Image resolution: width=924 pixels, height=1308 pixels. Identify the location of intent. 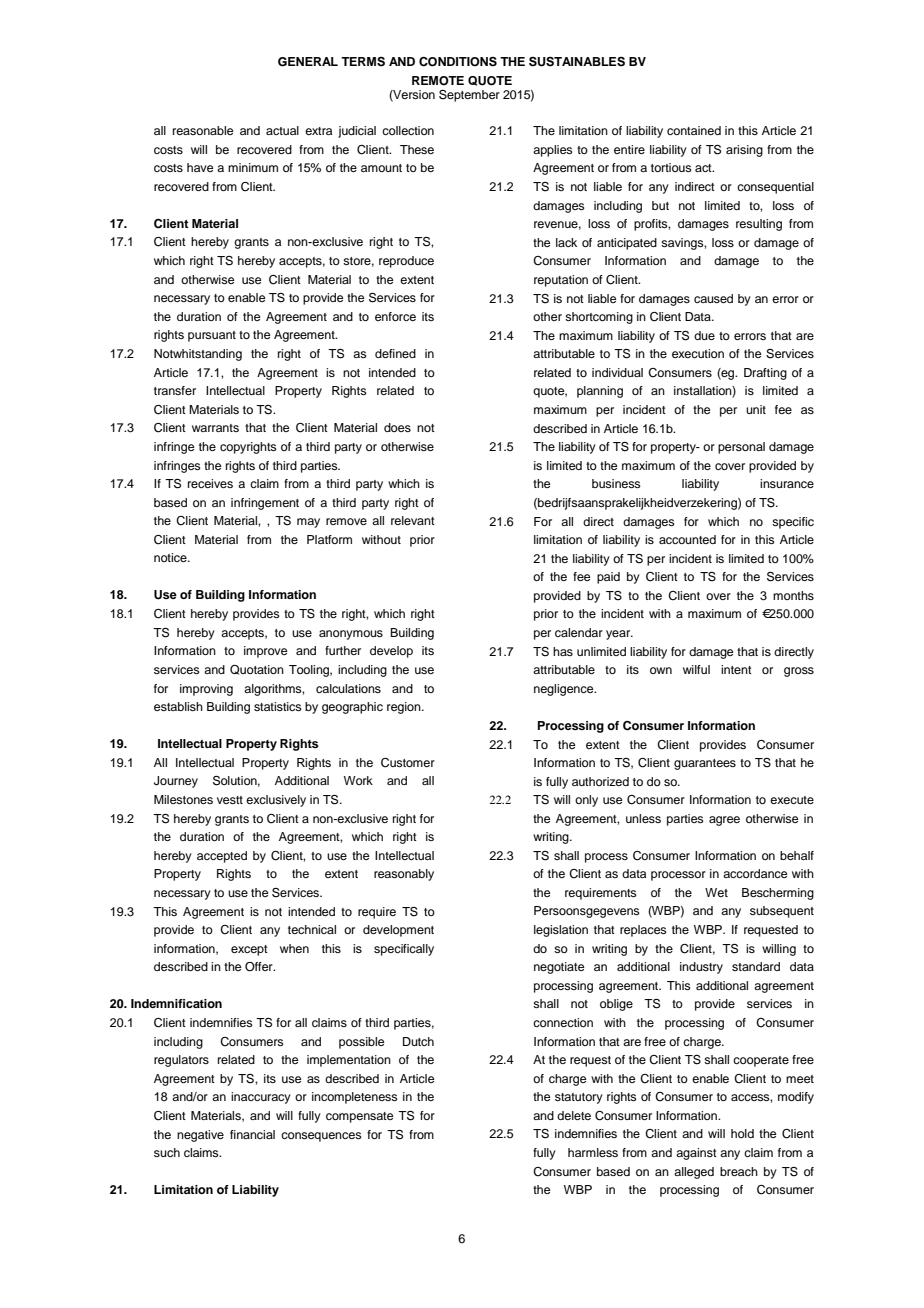
(736, 669).
